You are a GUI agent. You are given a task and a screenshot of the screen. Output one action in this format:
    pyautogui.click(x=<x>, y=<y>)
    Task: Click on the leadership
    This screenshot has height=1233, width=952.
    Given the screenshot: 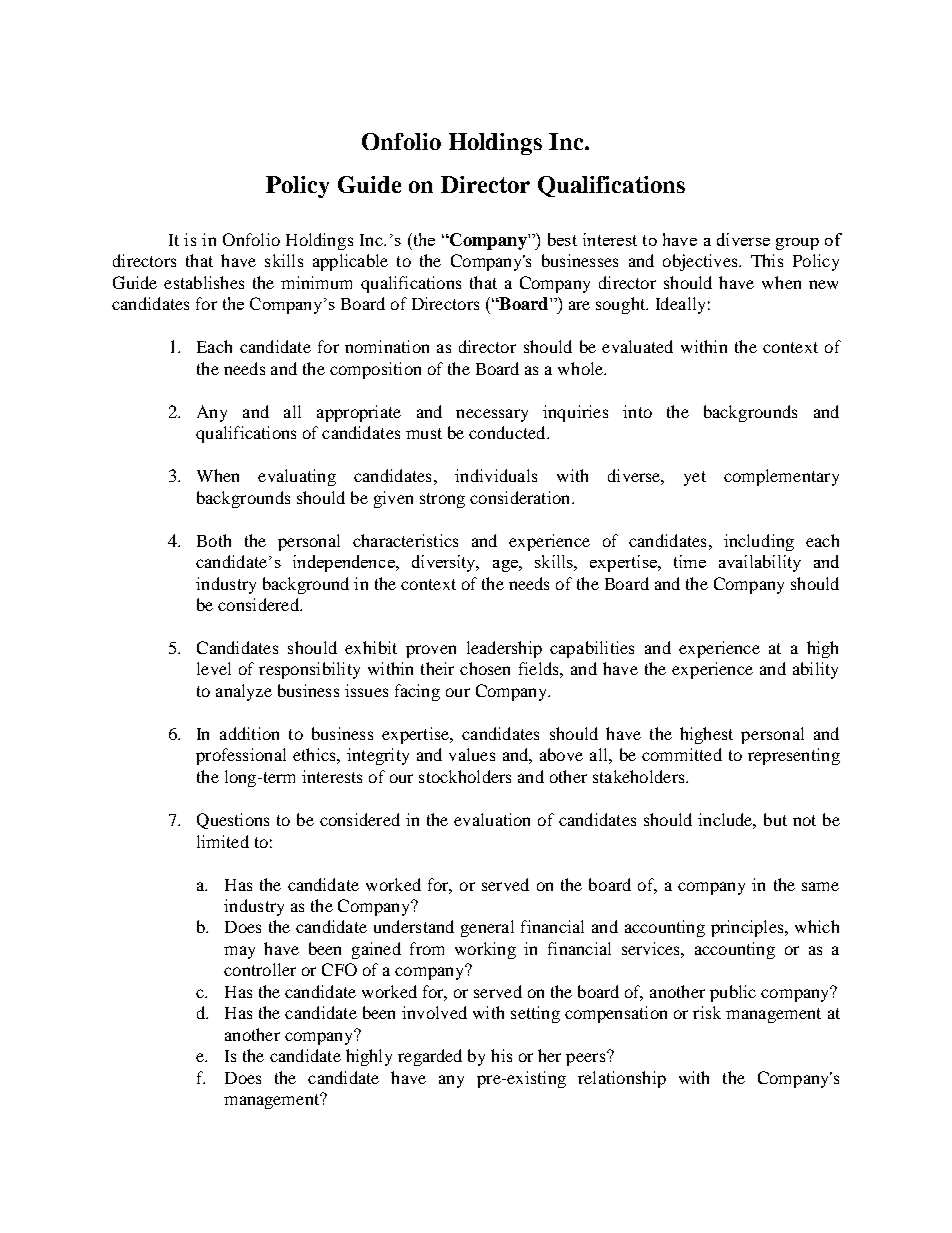 What is the action you would take?
    pyautogui.click(x=504, y=649)
